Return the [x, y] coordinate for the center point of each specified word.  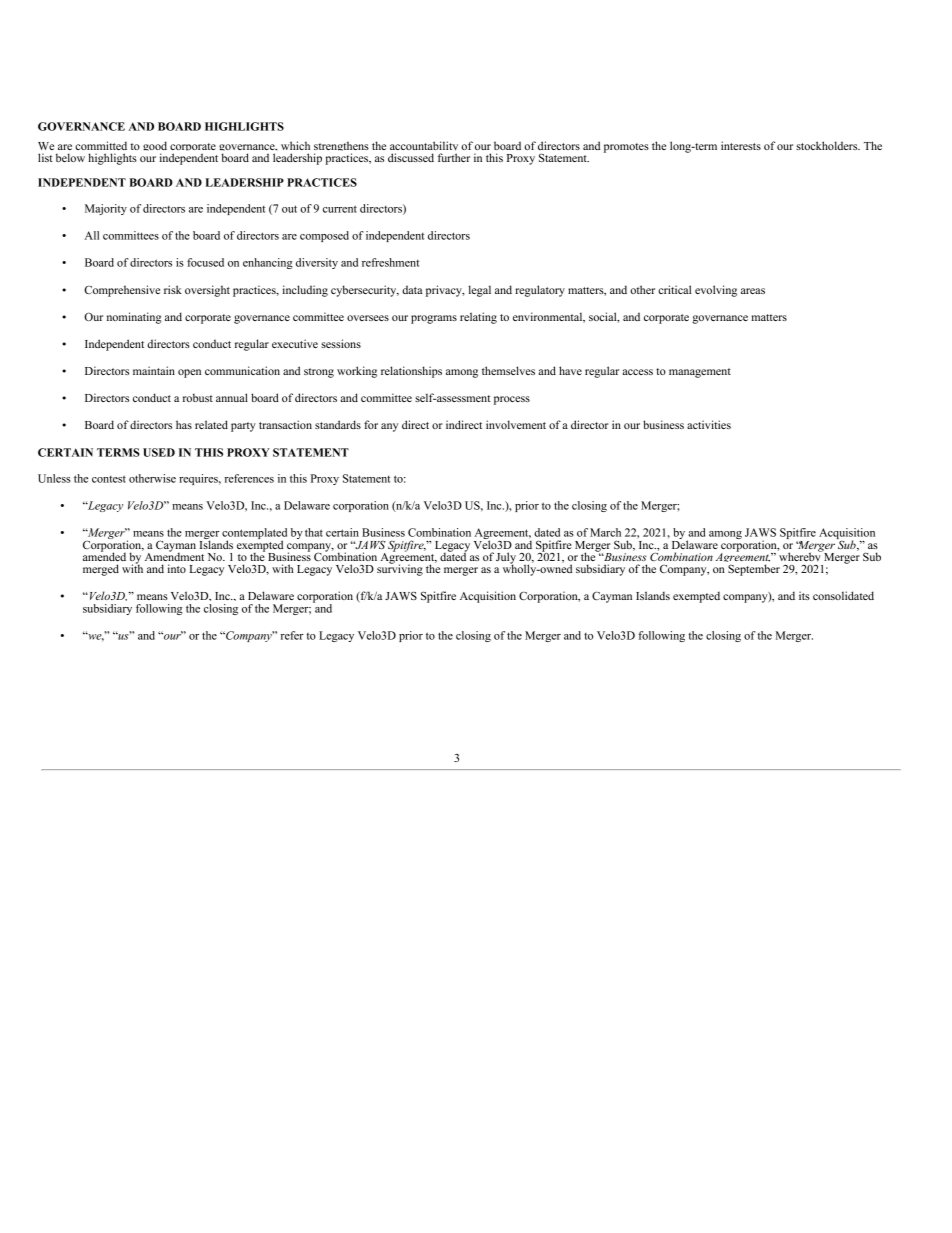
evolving [716, 291]
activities [709, 424]
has [184, 424]
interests [741, 145]
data [412, 289]
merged [101, 570]
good [155, 148]
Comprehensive [122, 291]
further [454, 157]
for [371, 424]
